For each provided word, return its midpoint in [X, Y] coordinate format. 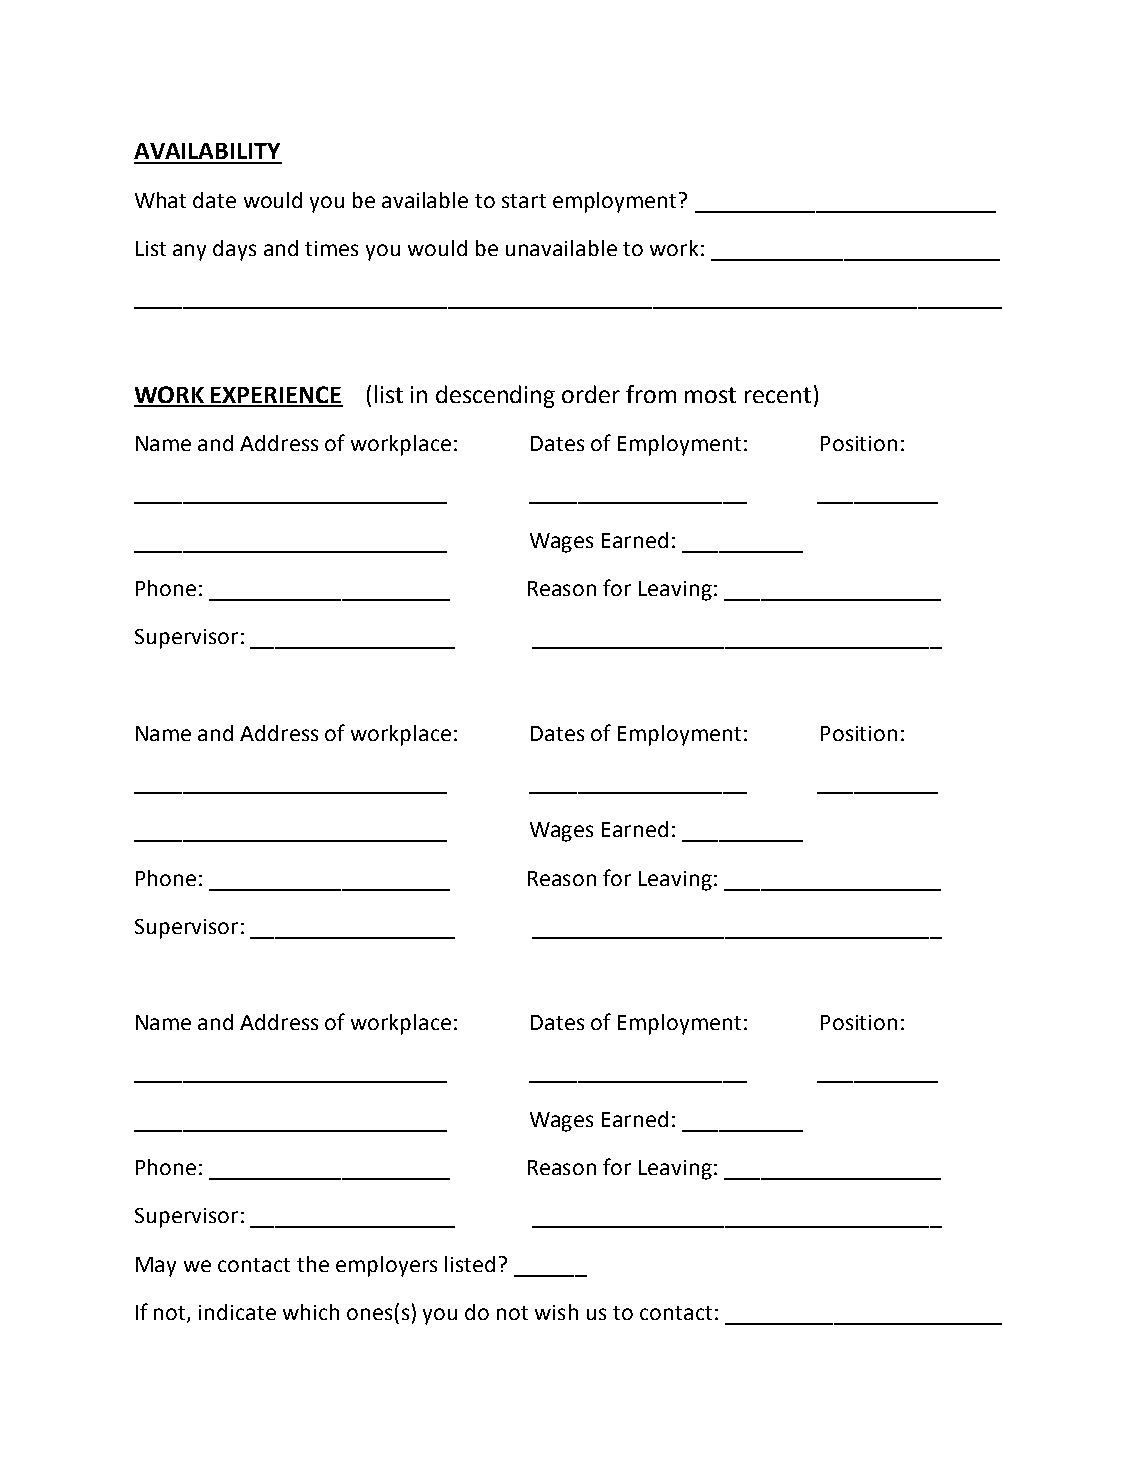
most [710, 395]
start [524, 201]
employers [386, 1266]
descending [495, 396]
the [313, 1264]
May [156, 1267]
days [234, 250]
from [651, 394]
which [311, 1312]
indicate [237, 1312]
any [189, 252]
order [591, 394]
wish [556, 1312]
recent [778, 395]
